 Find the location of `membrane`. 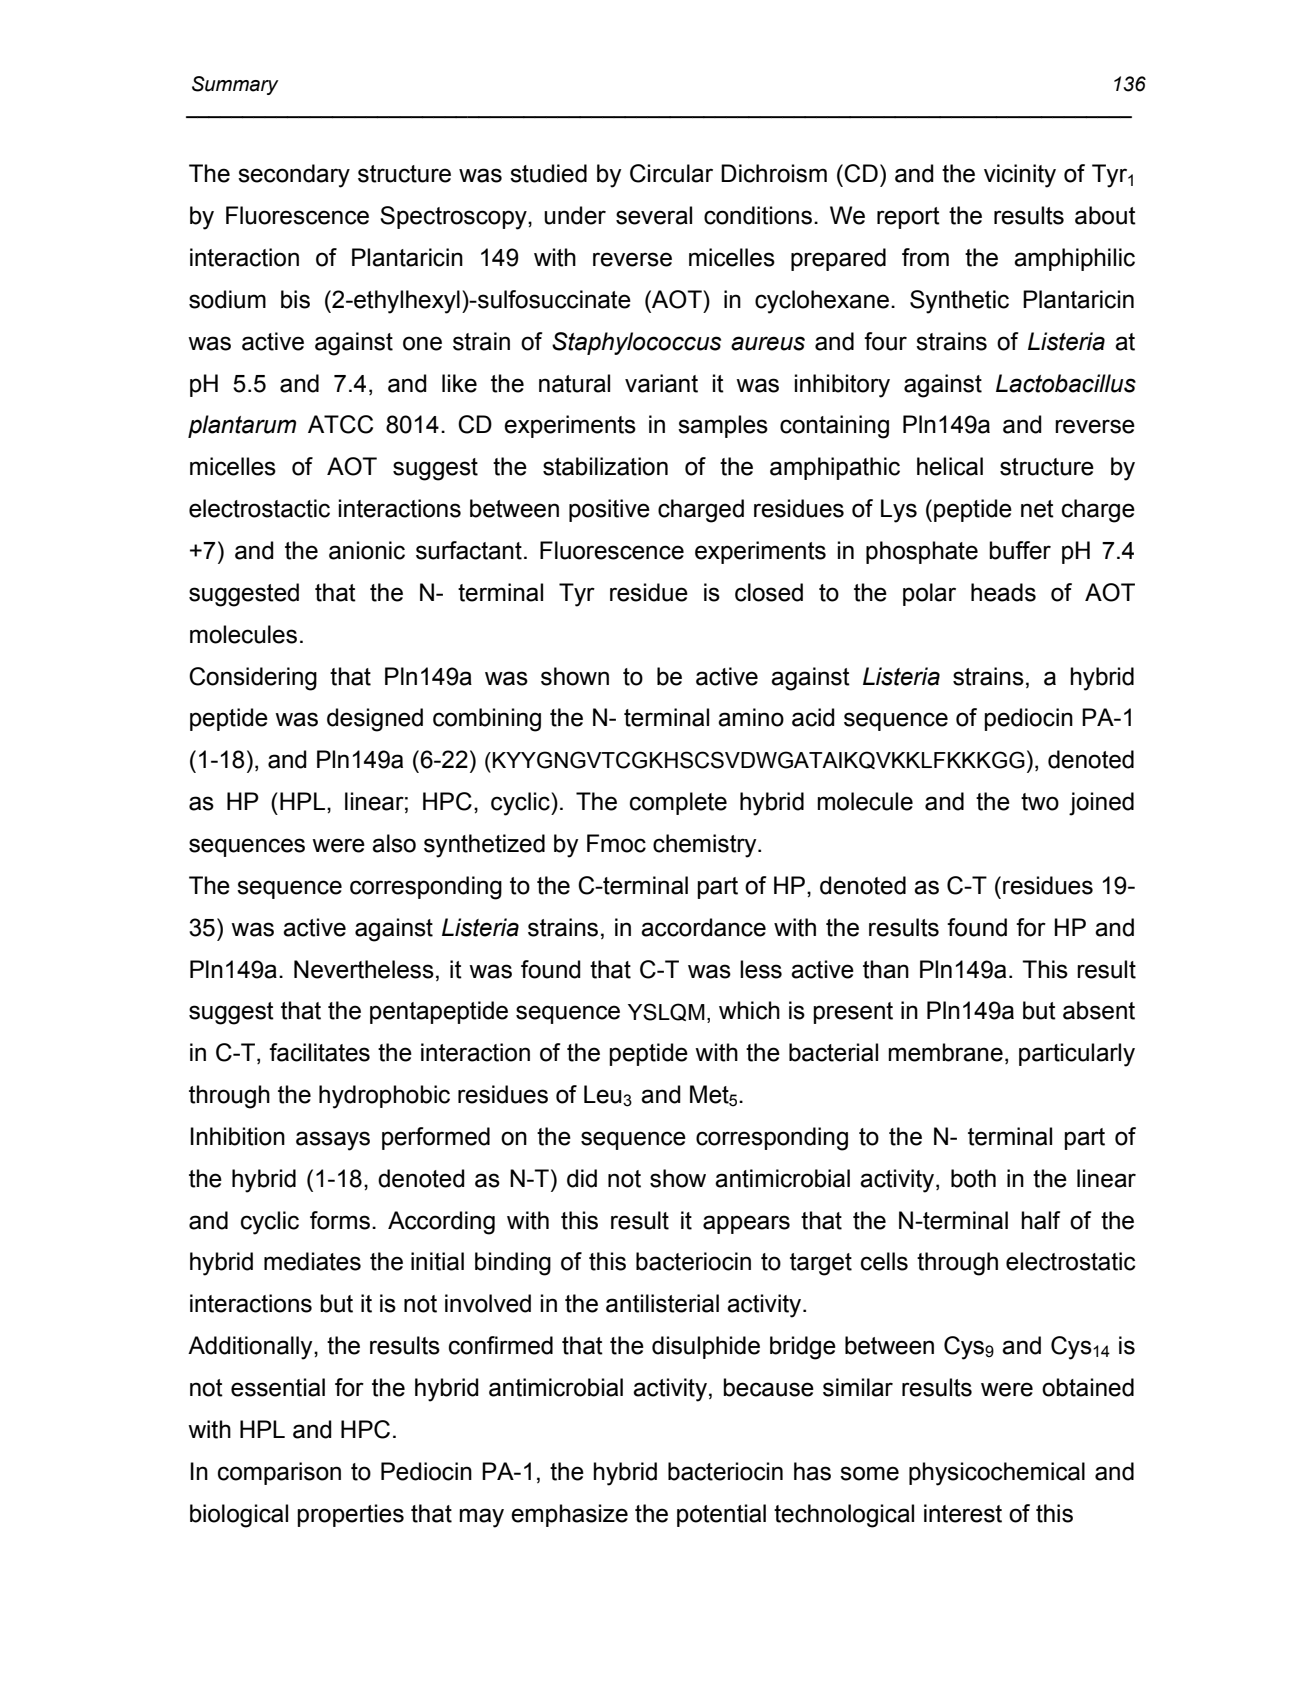

membrane is located at coordinates (945, 1052).
